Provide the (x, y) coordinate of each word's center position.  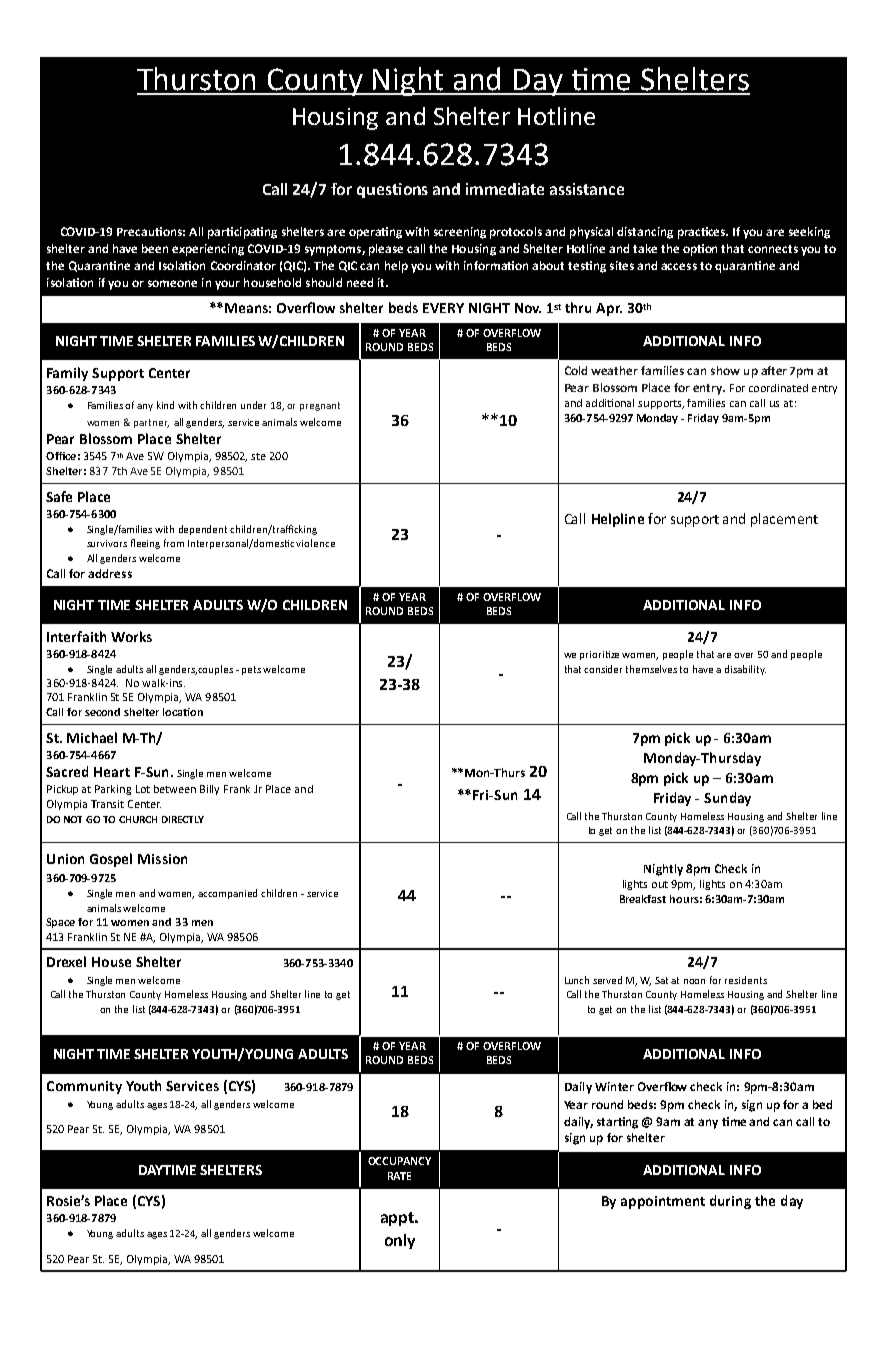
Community (84, 1087)
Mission (162, 859)
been (155, 248)
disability (745, 670)
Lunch (577, 980)
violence (315, 543)
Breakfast (643, 899)
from (174, 543)
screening (460, 233)
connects (773, 249)
